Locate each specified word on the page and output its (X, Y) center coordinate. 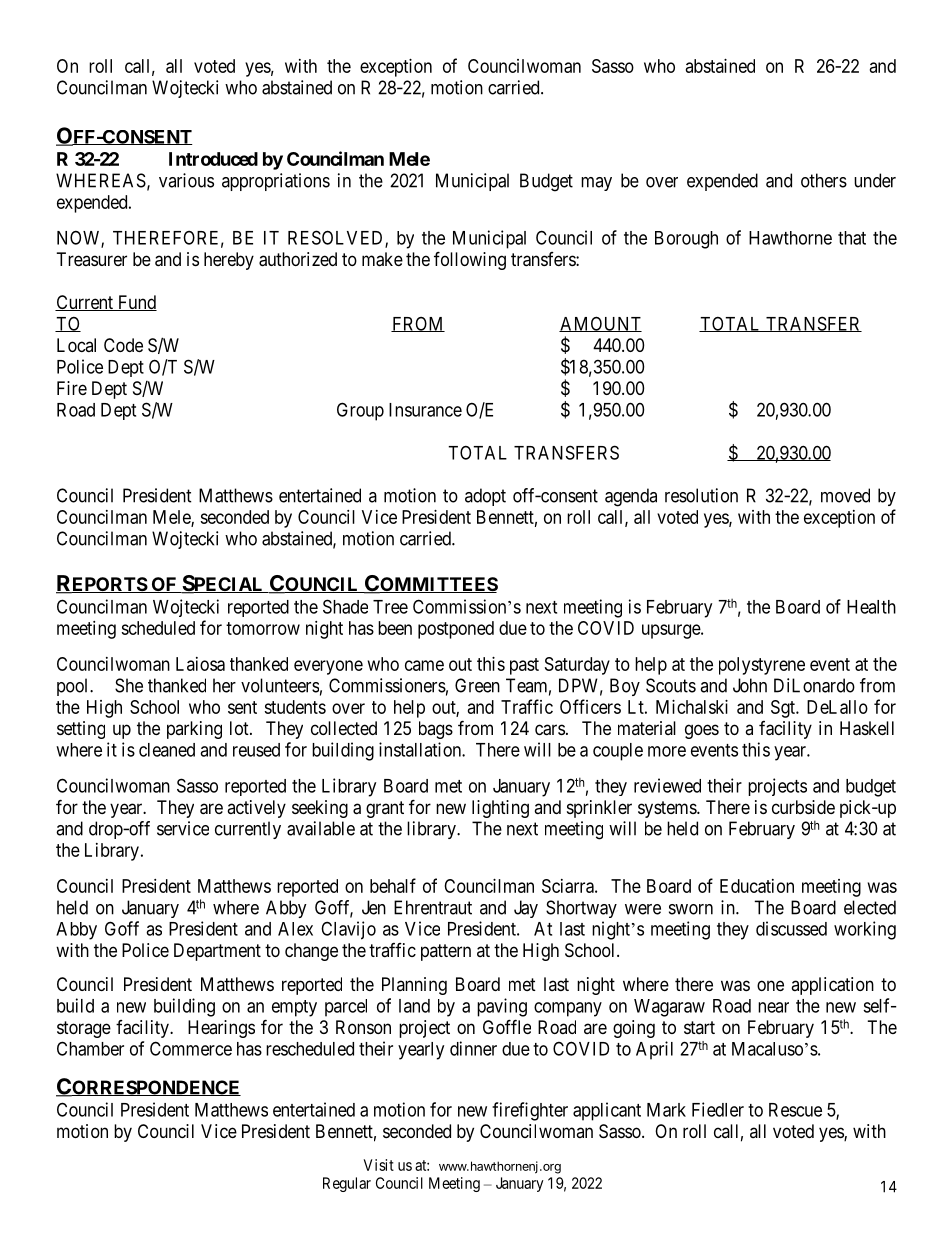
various (186, 180)
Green (477, 685)
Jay (526, 909)
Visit (379, 1165)
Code (123, 345)
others (824, 180)
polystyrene (762, 666)
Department (217, 952)
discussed (791, 928)
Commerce (191, 1048)
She (129, 685)
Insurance (425, 410)
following (470, 260)
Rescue (795, 1110)
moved (845, 495)
